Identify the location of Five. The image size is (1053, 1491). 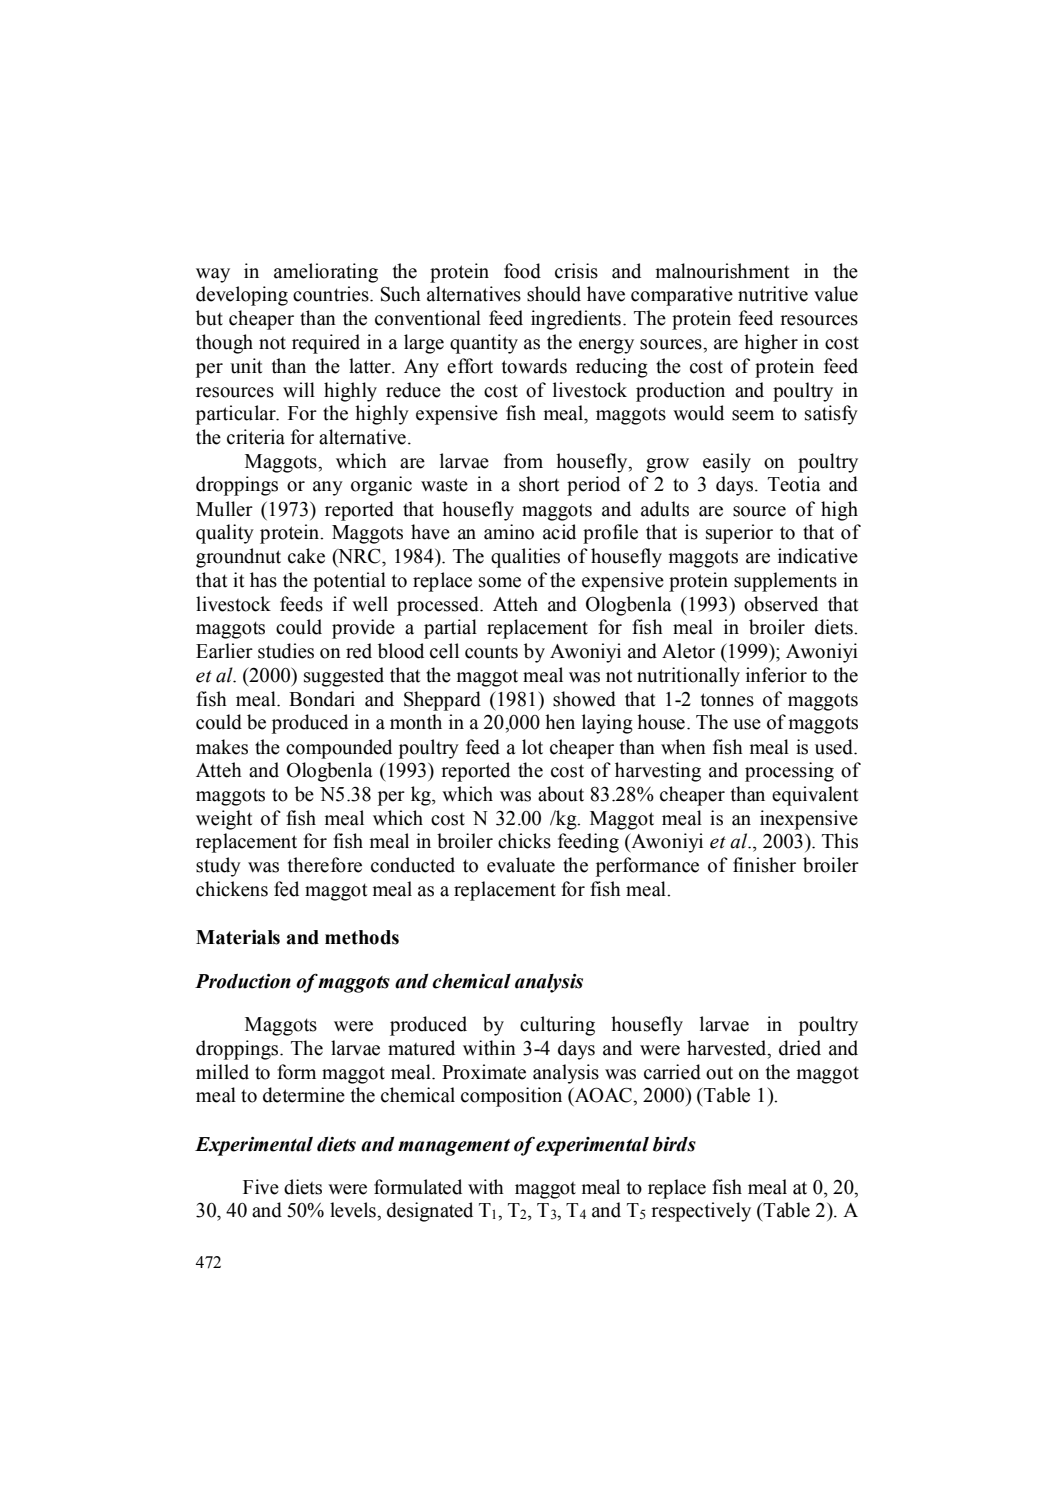
(261, 1187).
